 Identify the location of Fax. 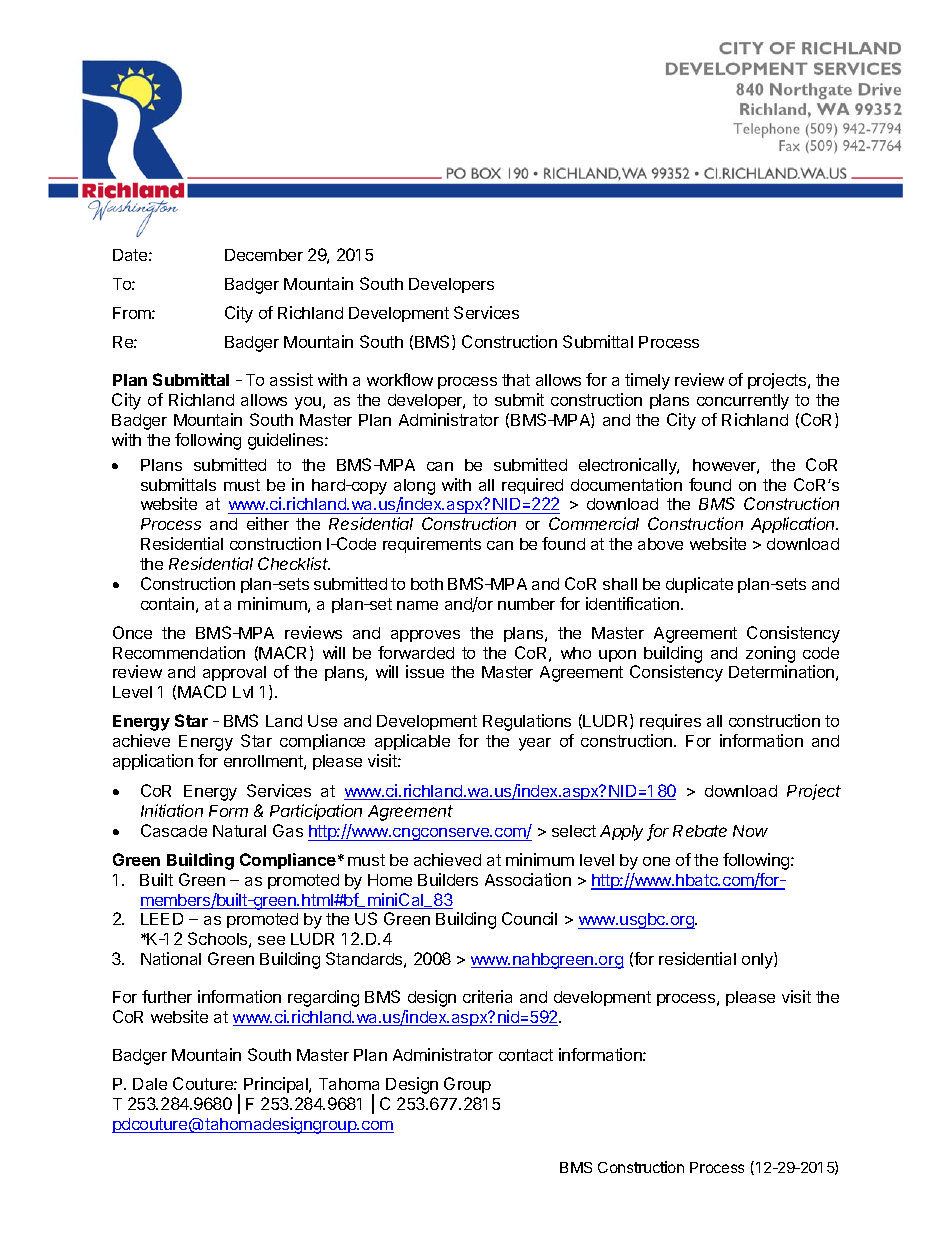
(789, 145).
